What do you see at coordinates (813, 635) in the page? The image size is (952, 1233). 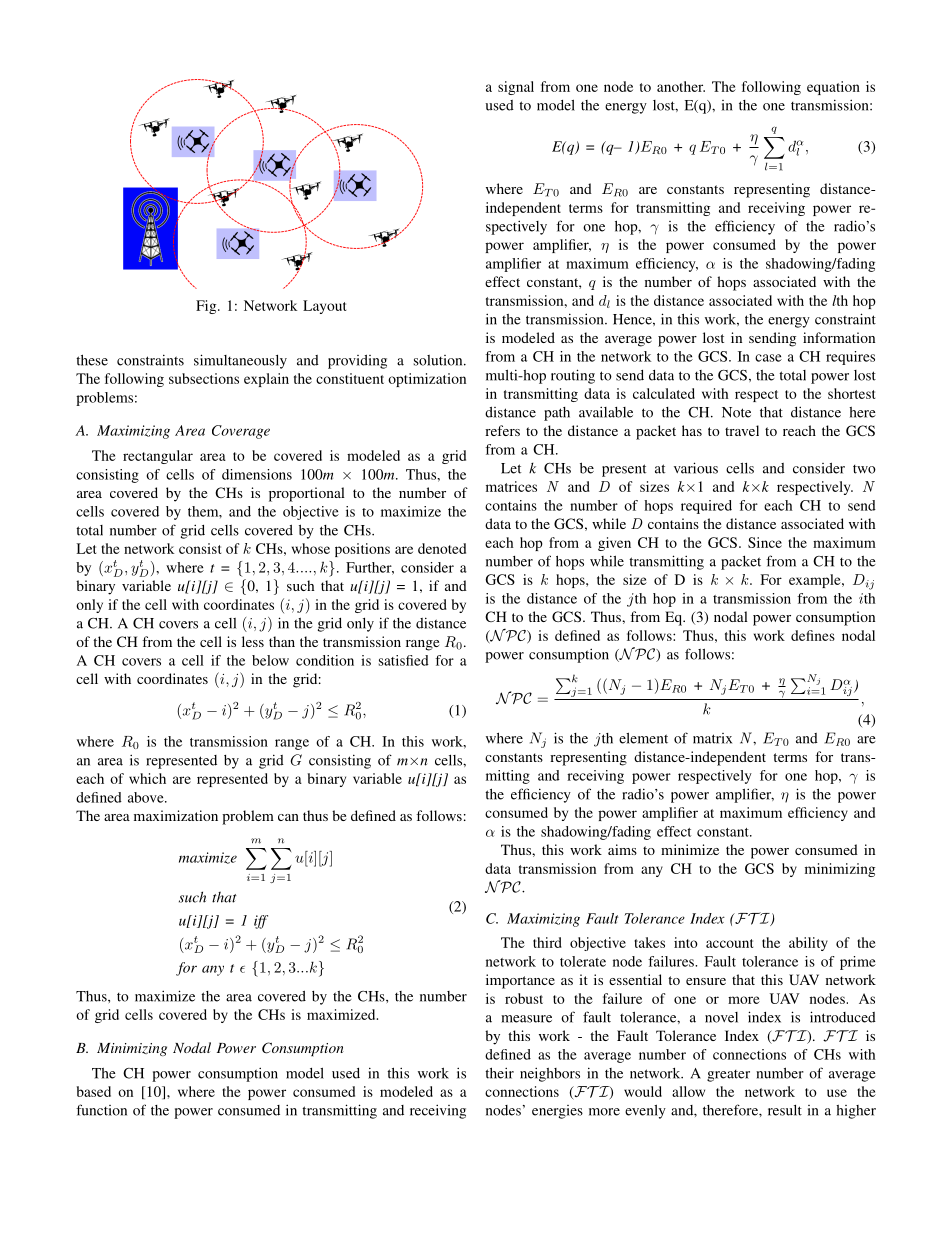 I see `defines` at bounding box center [813, 635].
